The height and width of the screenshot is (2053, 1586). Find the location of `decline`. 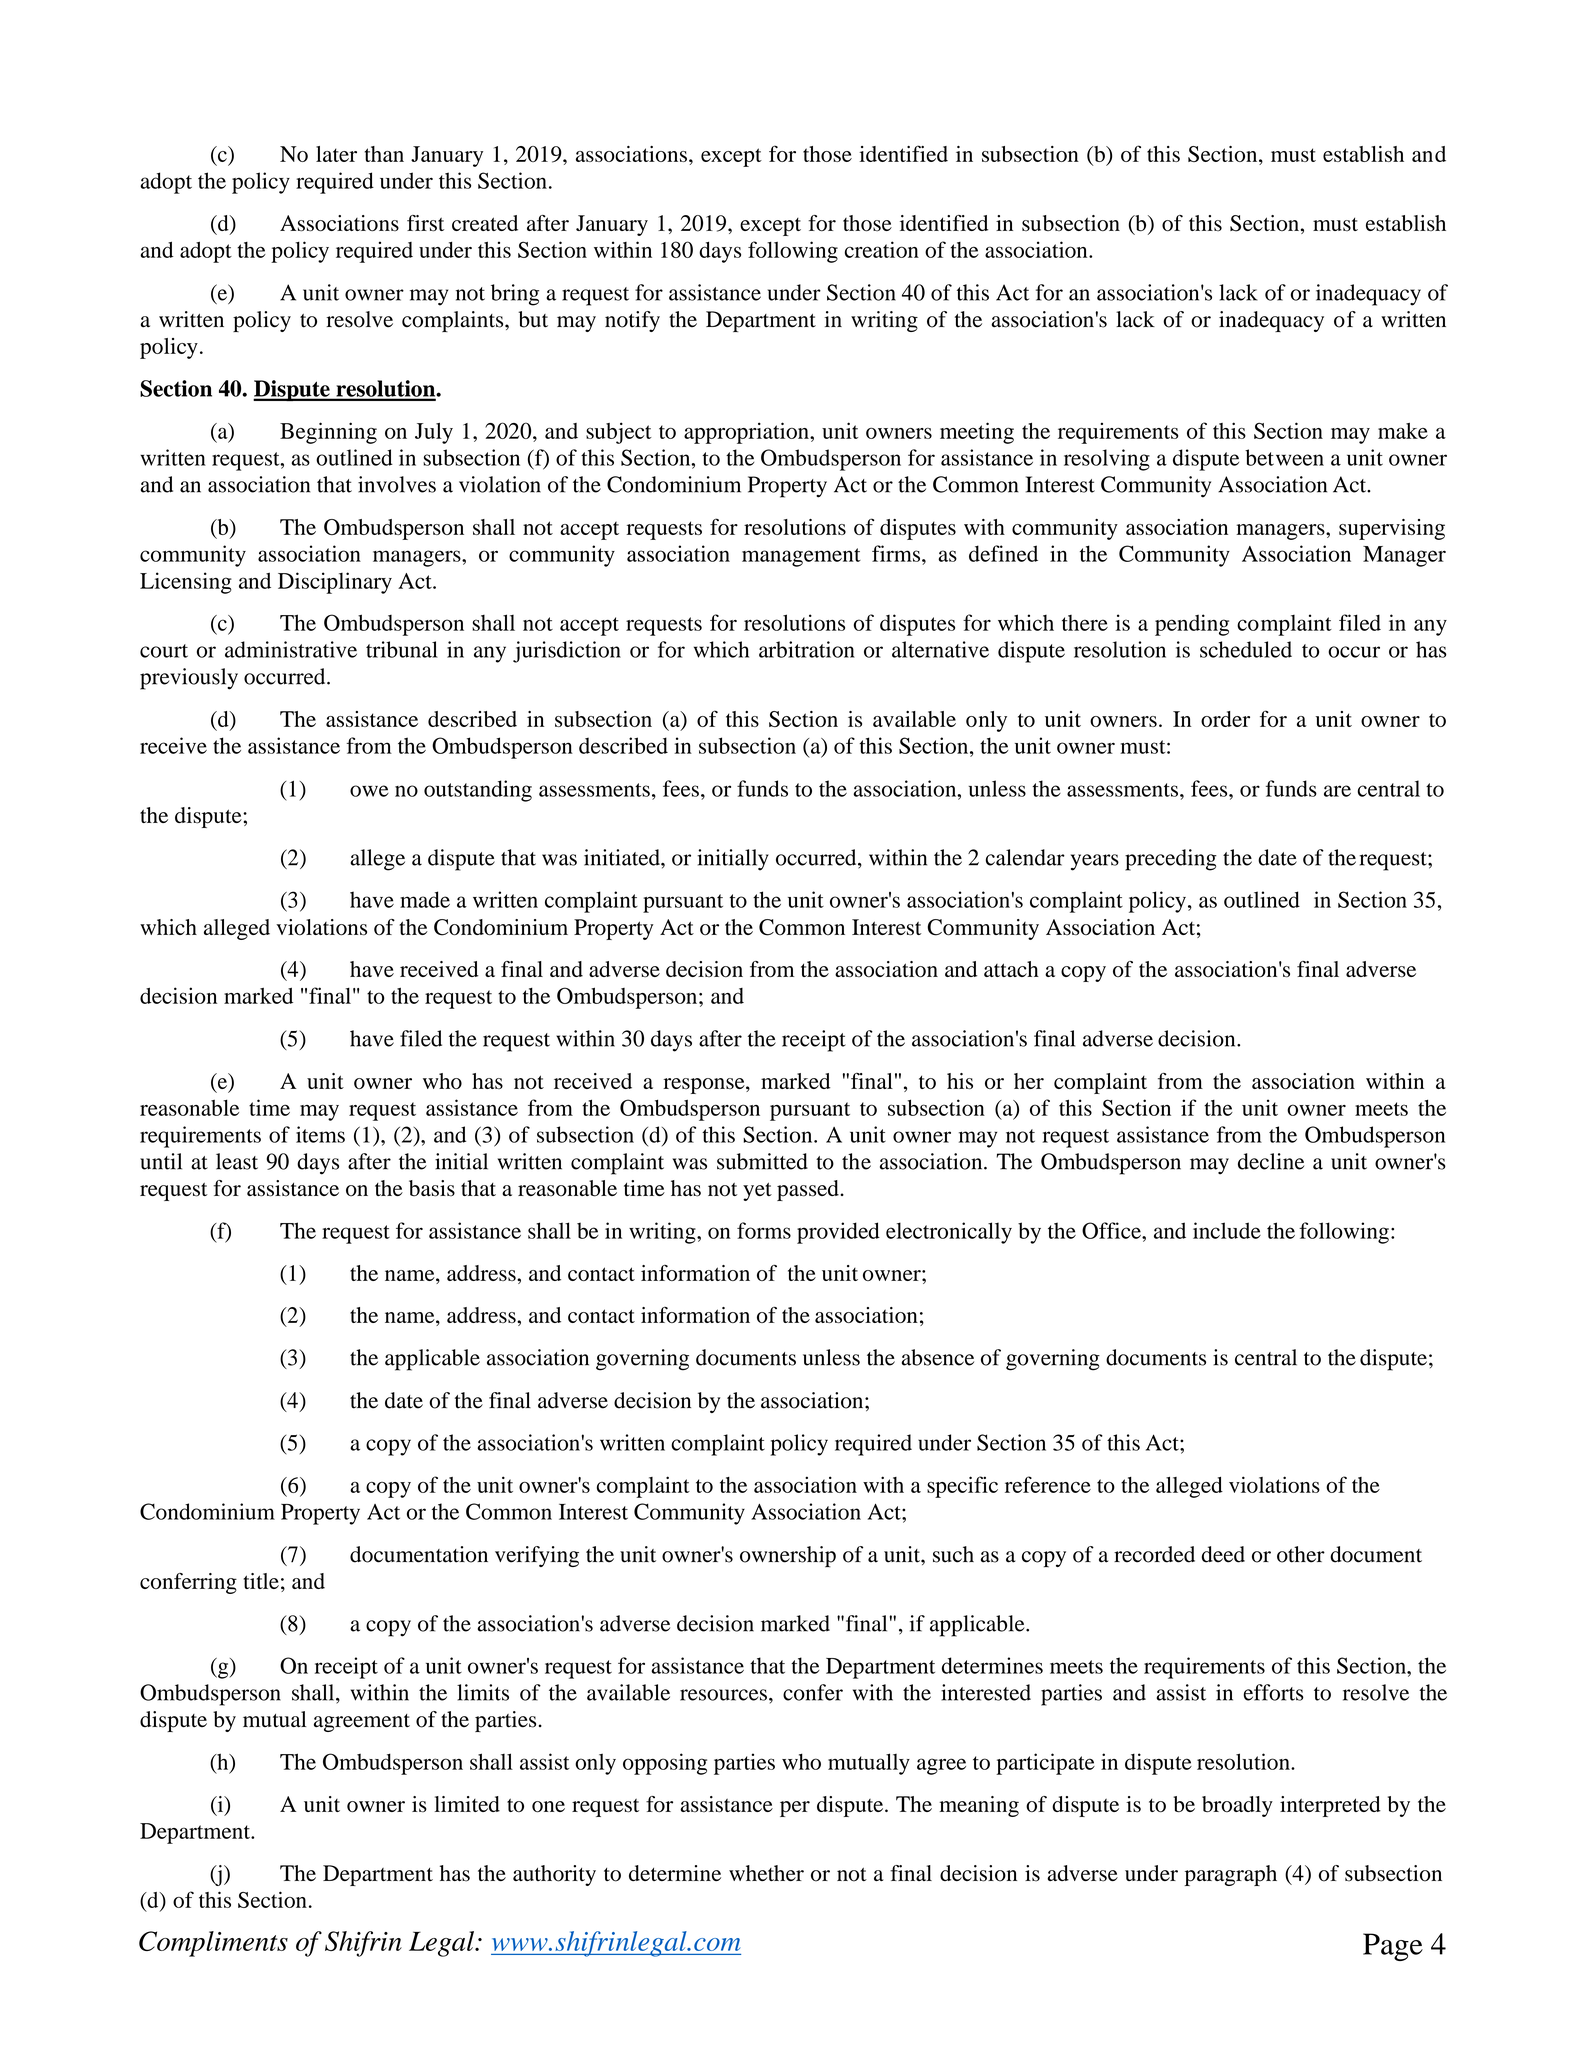

decline is located at coordinates (1271, 1161).
